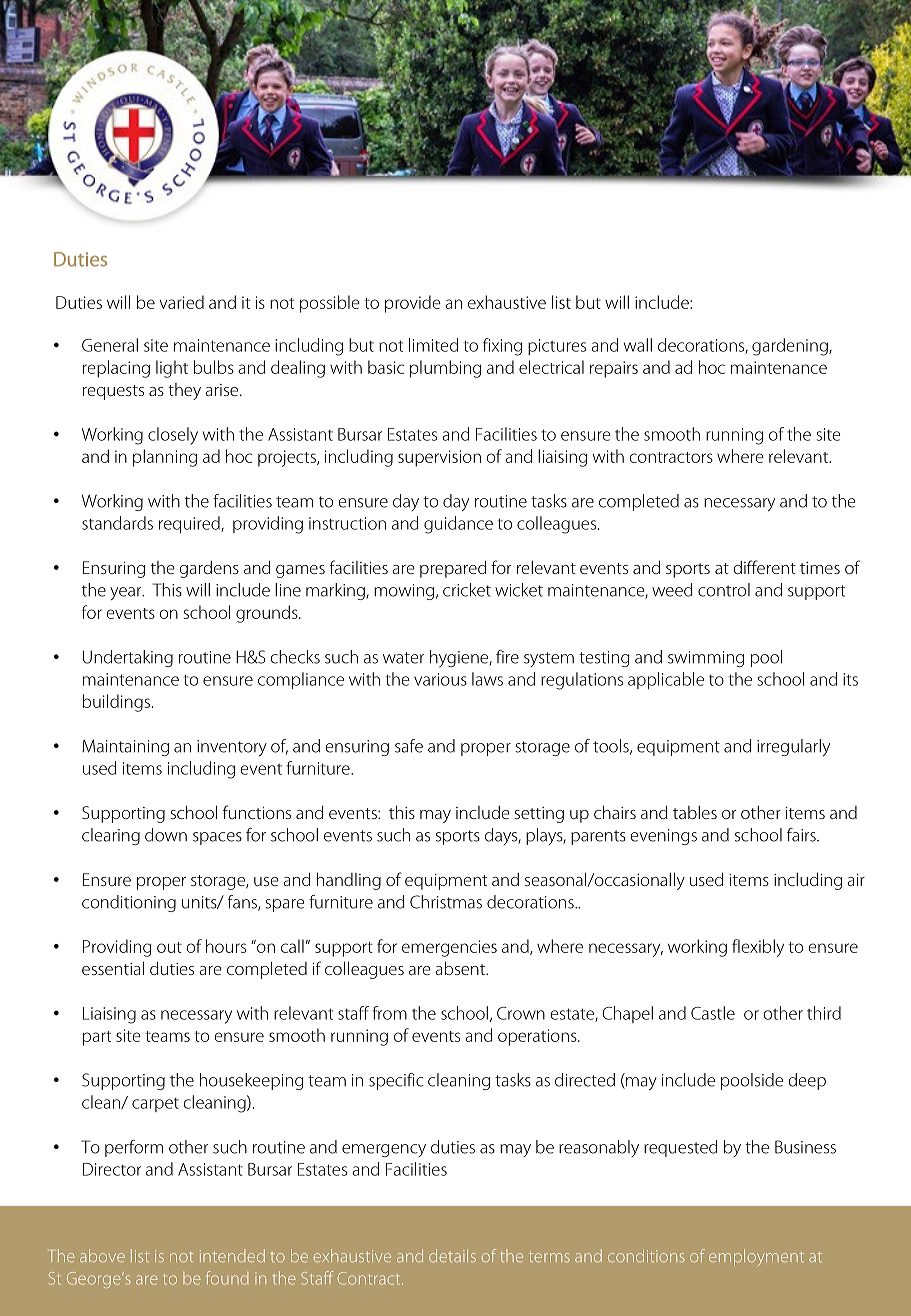  What do you see at coordinates (209, 569) in the screenshot?
I see `gardens` at bounding box center [209, 569].
